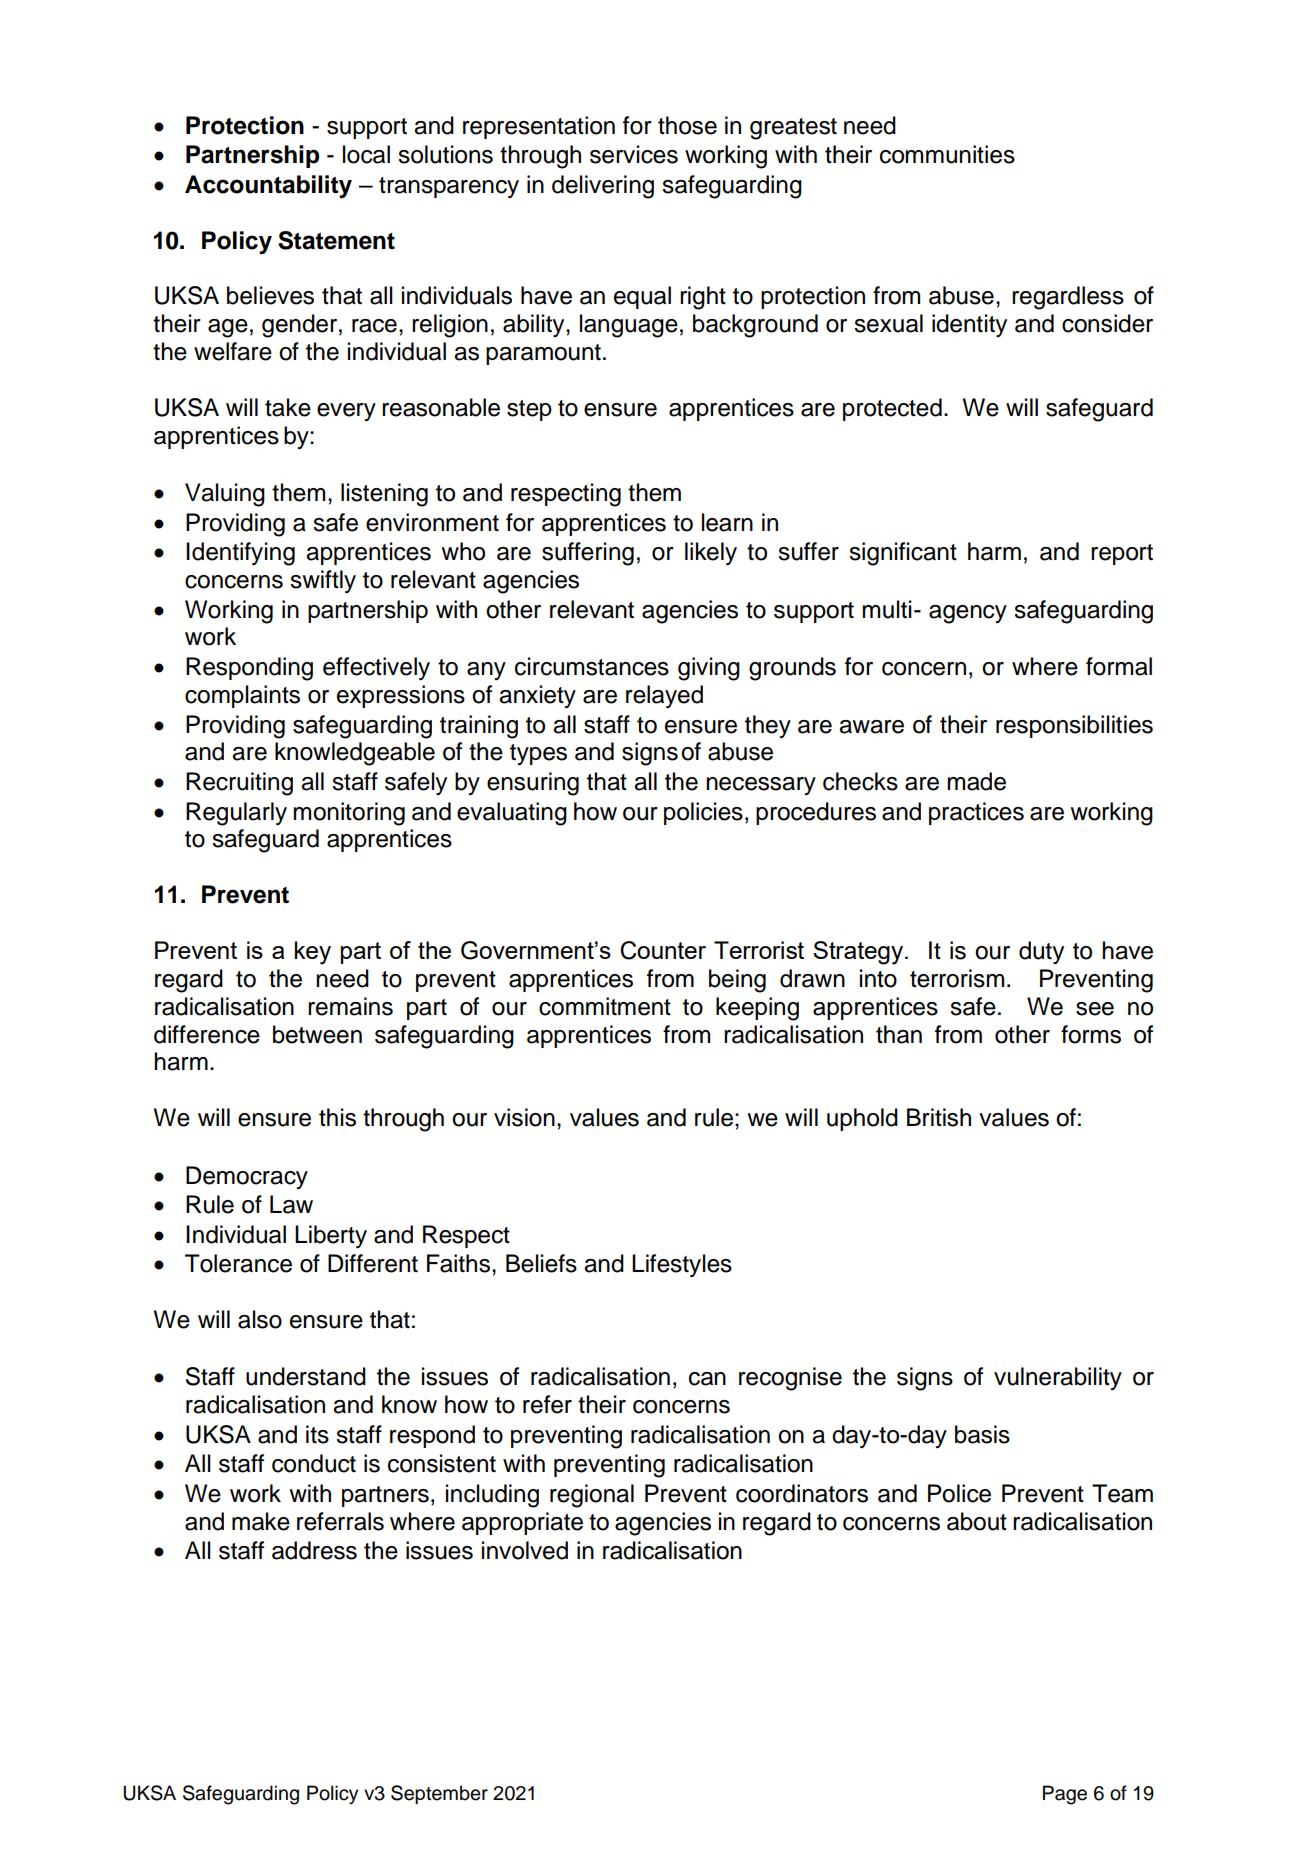 This image has height=1856, width=1313. Describe the element at coordinates (1065, 1795) in the image. I see `Page` at that location.
